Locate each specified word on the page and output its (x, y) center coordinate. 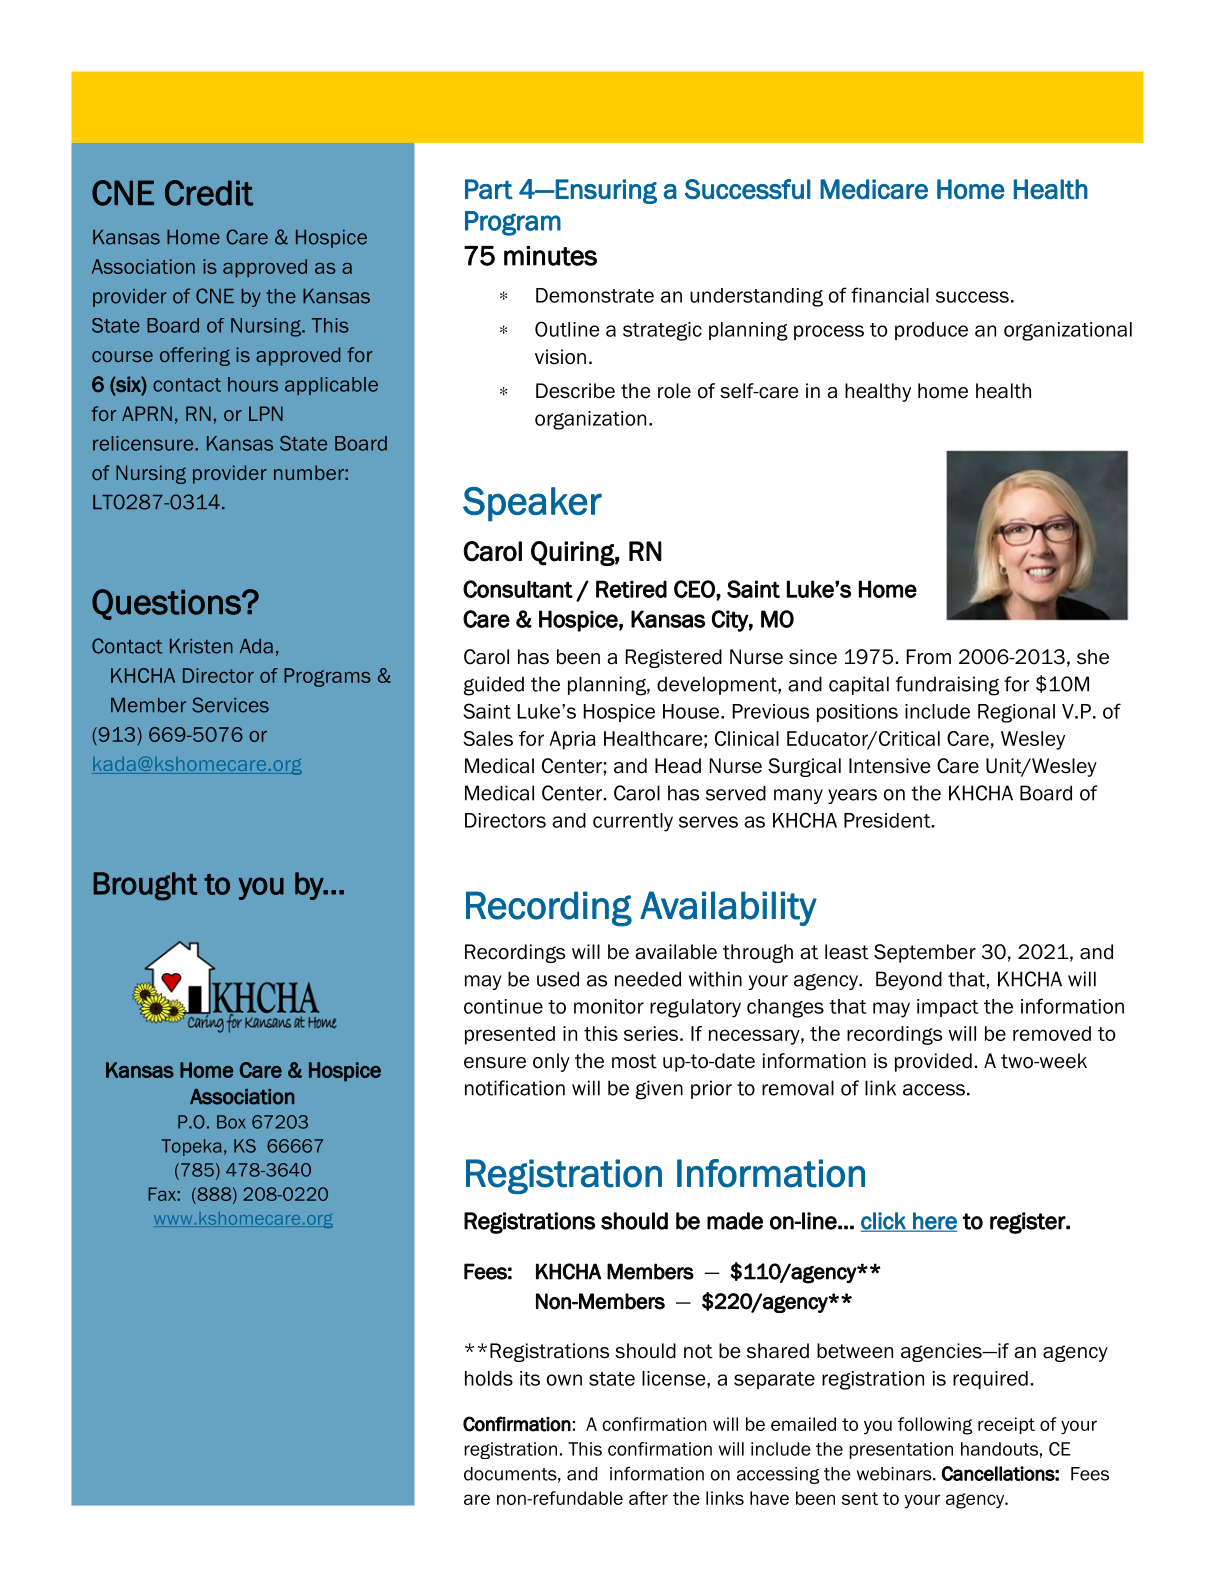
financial (890, 295)
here (934, 1222)
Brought (145, 886)
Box (231, 1122)
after (648, 1498)
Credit (209, 193)
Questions (167, 604)
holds (489, 1378)
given (659, 1090)
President (888, 820)
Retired (631, 589)
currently (633, 822)
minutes (550, 256)
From (929, 657)
